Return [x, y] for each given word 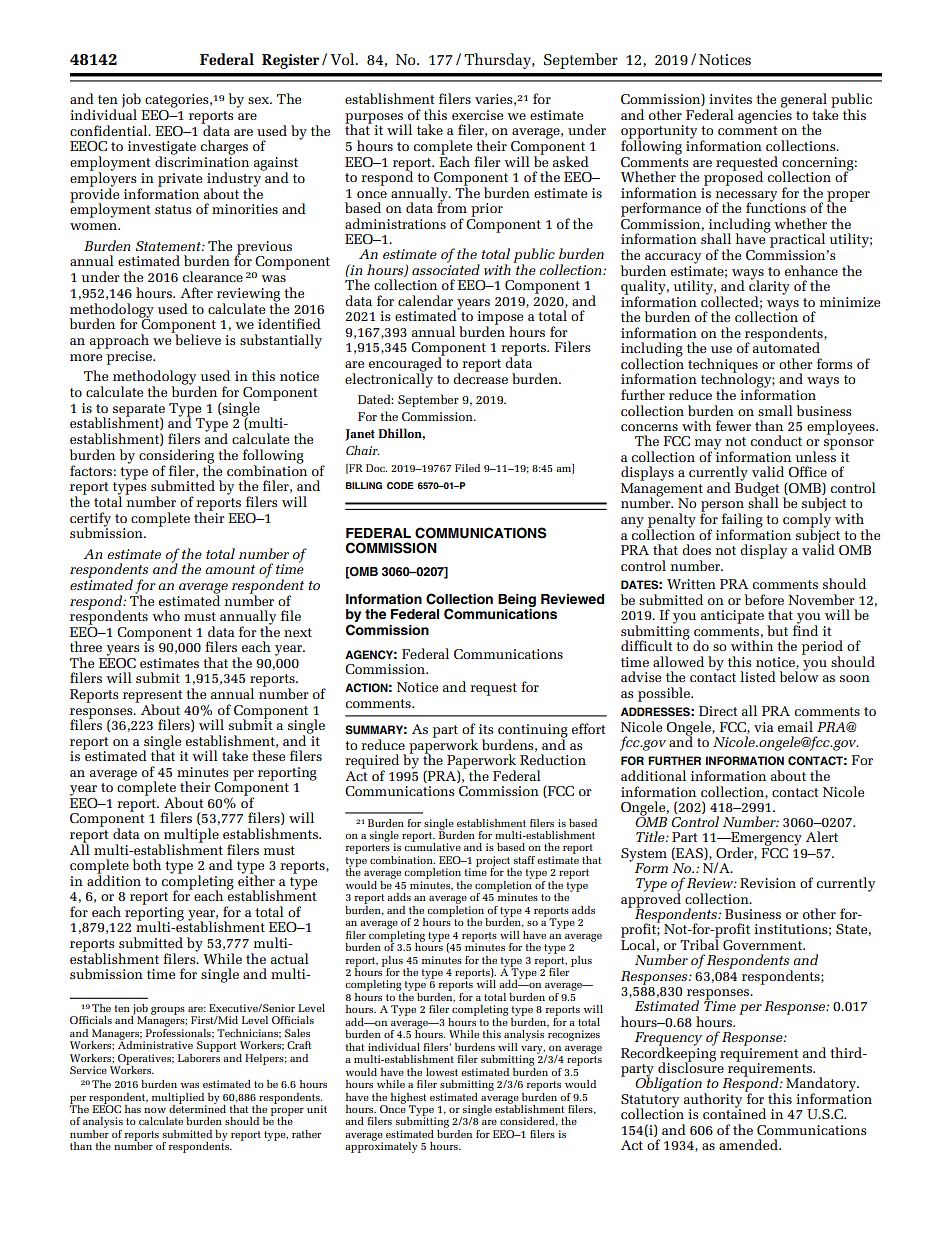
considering [176, 457]
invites [730, 99]
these [268, 755]
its [486, 729]
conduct [776, 440]
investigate [162, 149]
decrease [480, 377]
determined [197, 1107]
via [764, 727]
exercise [477, 115]
